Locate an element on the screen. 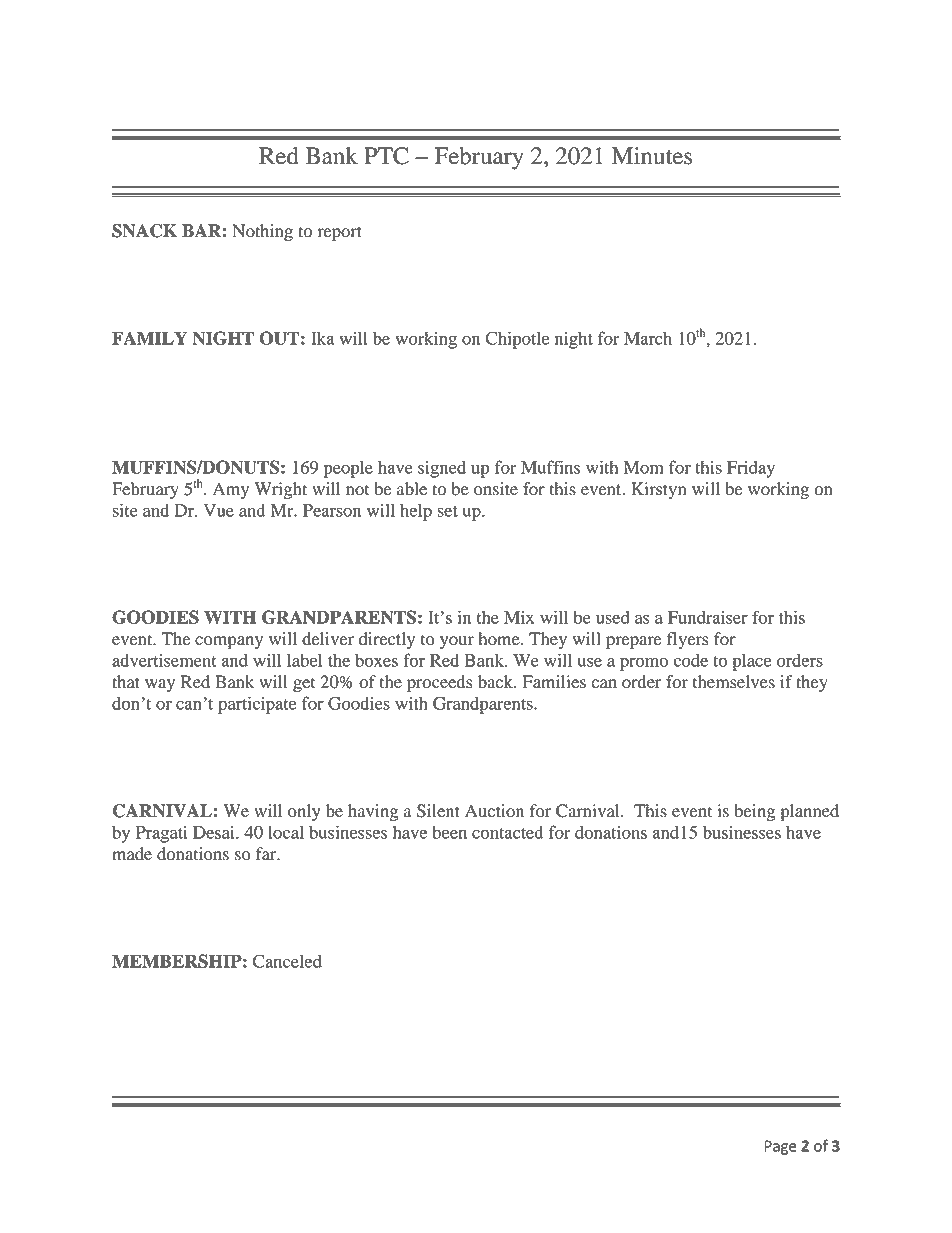  planned is located at coordinates (810, 812).
